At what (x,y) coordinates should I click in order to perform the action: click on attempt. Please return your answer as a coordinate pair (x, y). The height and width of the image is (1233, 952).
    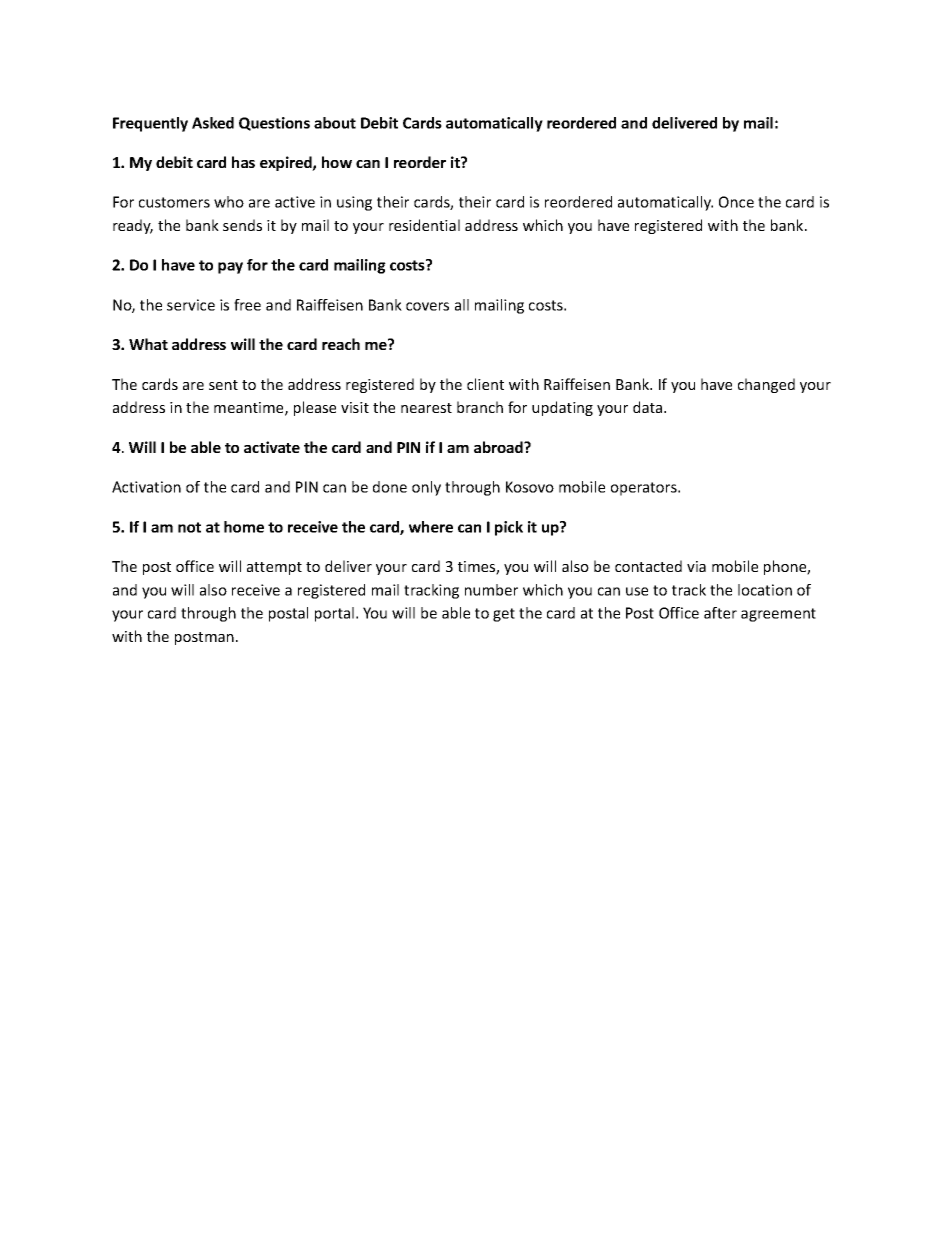
    Looking at the image, I should click on (274, 568).
